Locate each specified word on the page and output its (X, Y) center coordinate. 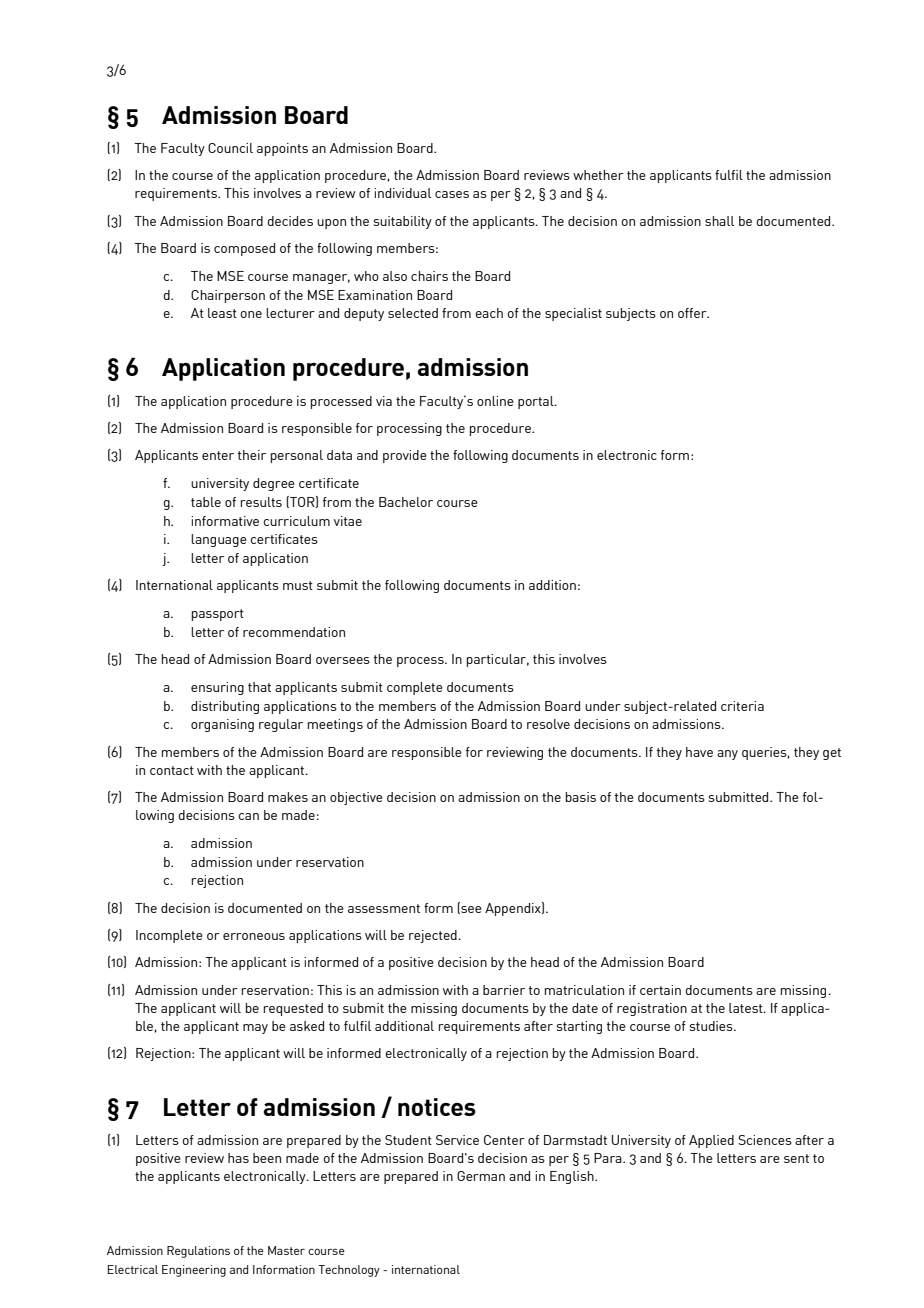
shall (719, 221)
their (252, 455)
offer (693, 313)
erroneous (254, 936)
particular (497, 660)
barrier (504, 990)
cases (452, 194)
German (481, 1176)
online (495, 401)
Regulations (198, 1252)
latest (747, 1008)
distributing (225, 707)
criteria (742, 706)
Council (230, 148)
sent (796, 1158)
